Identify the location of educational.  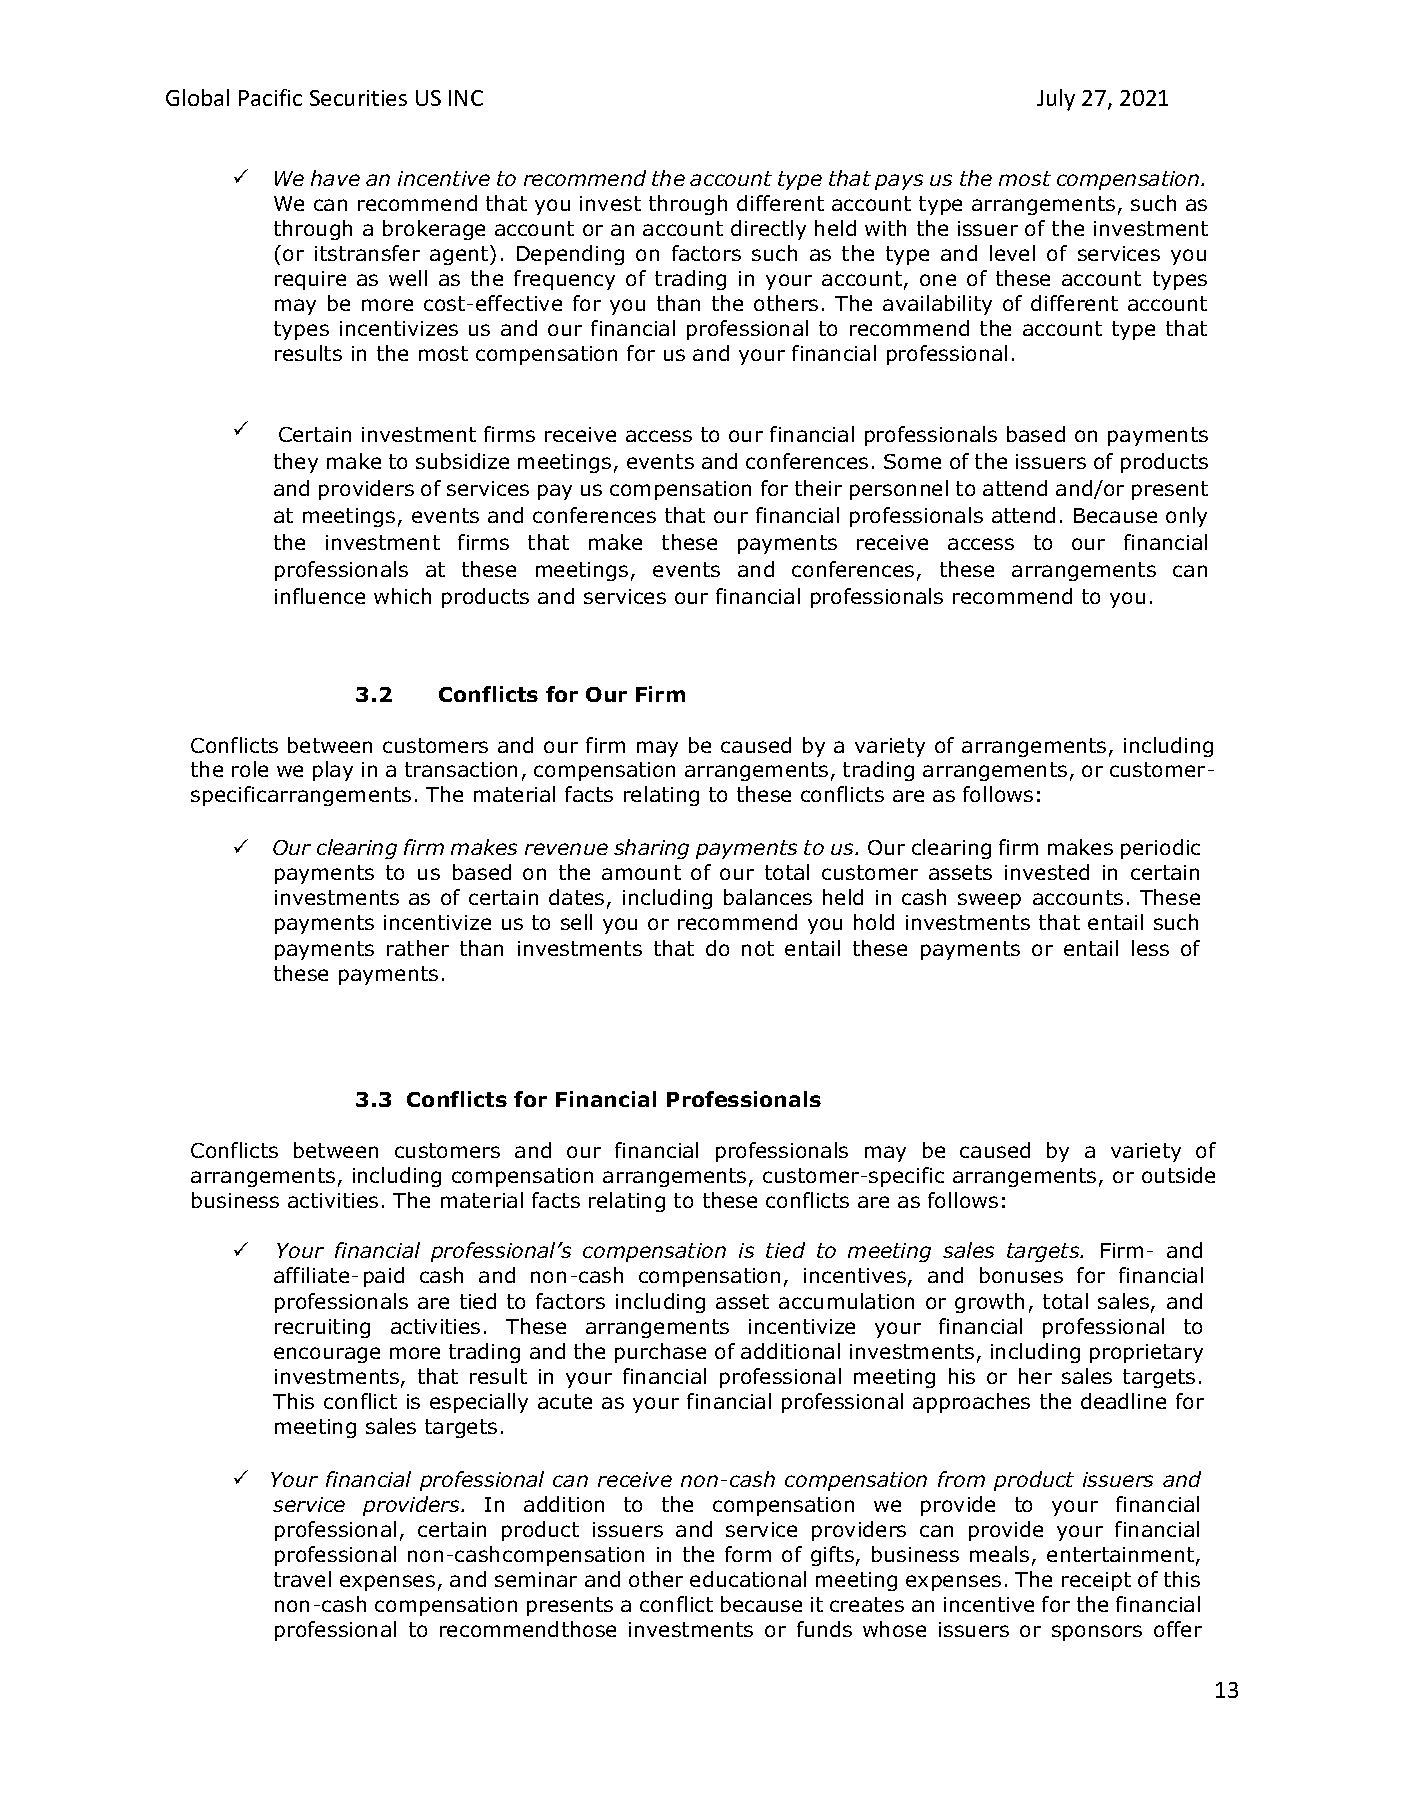
(748, 1579).
